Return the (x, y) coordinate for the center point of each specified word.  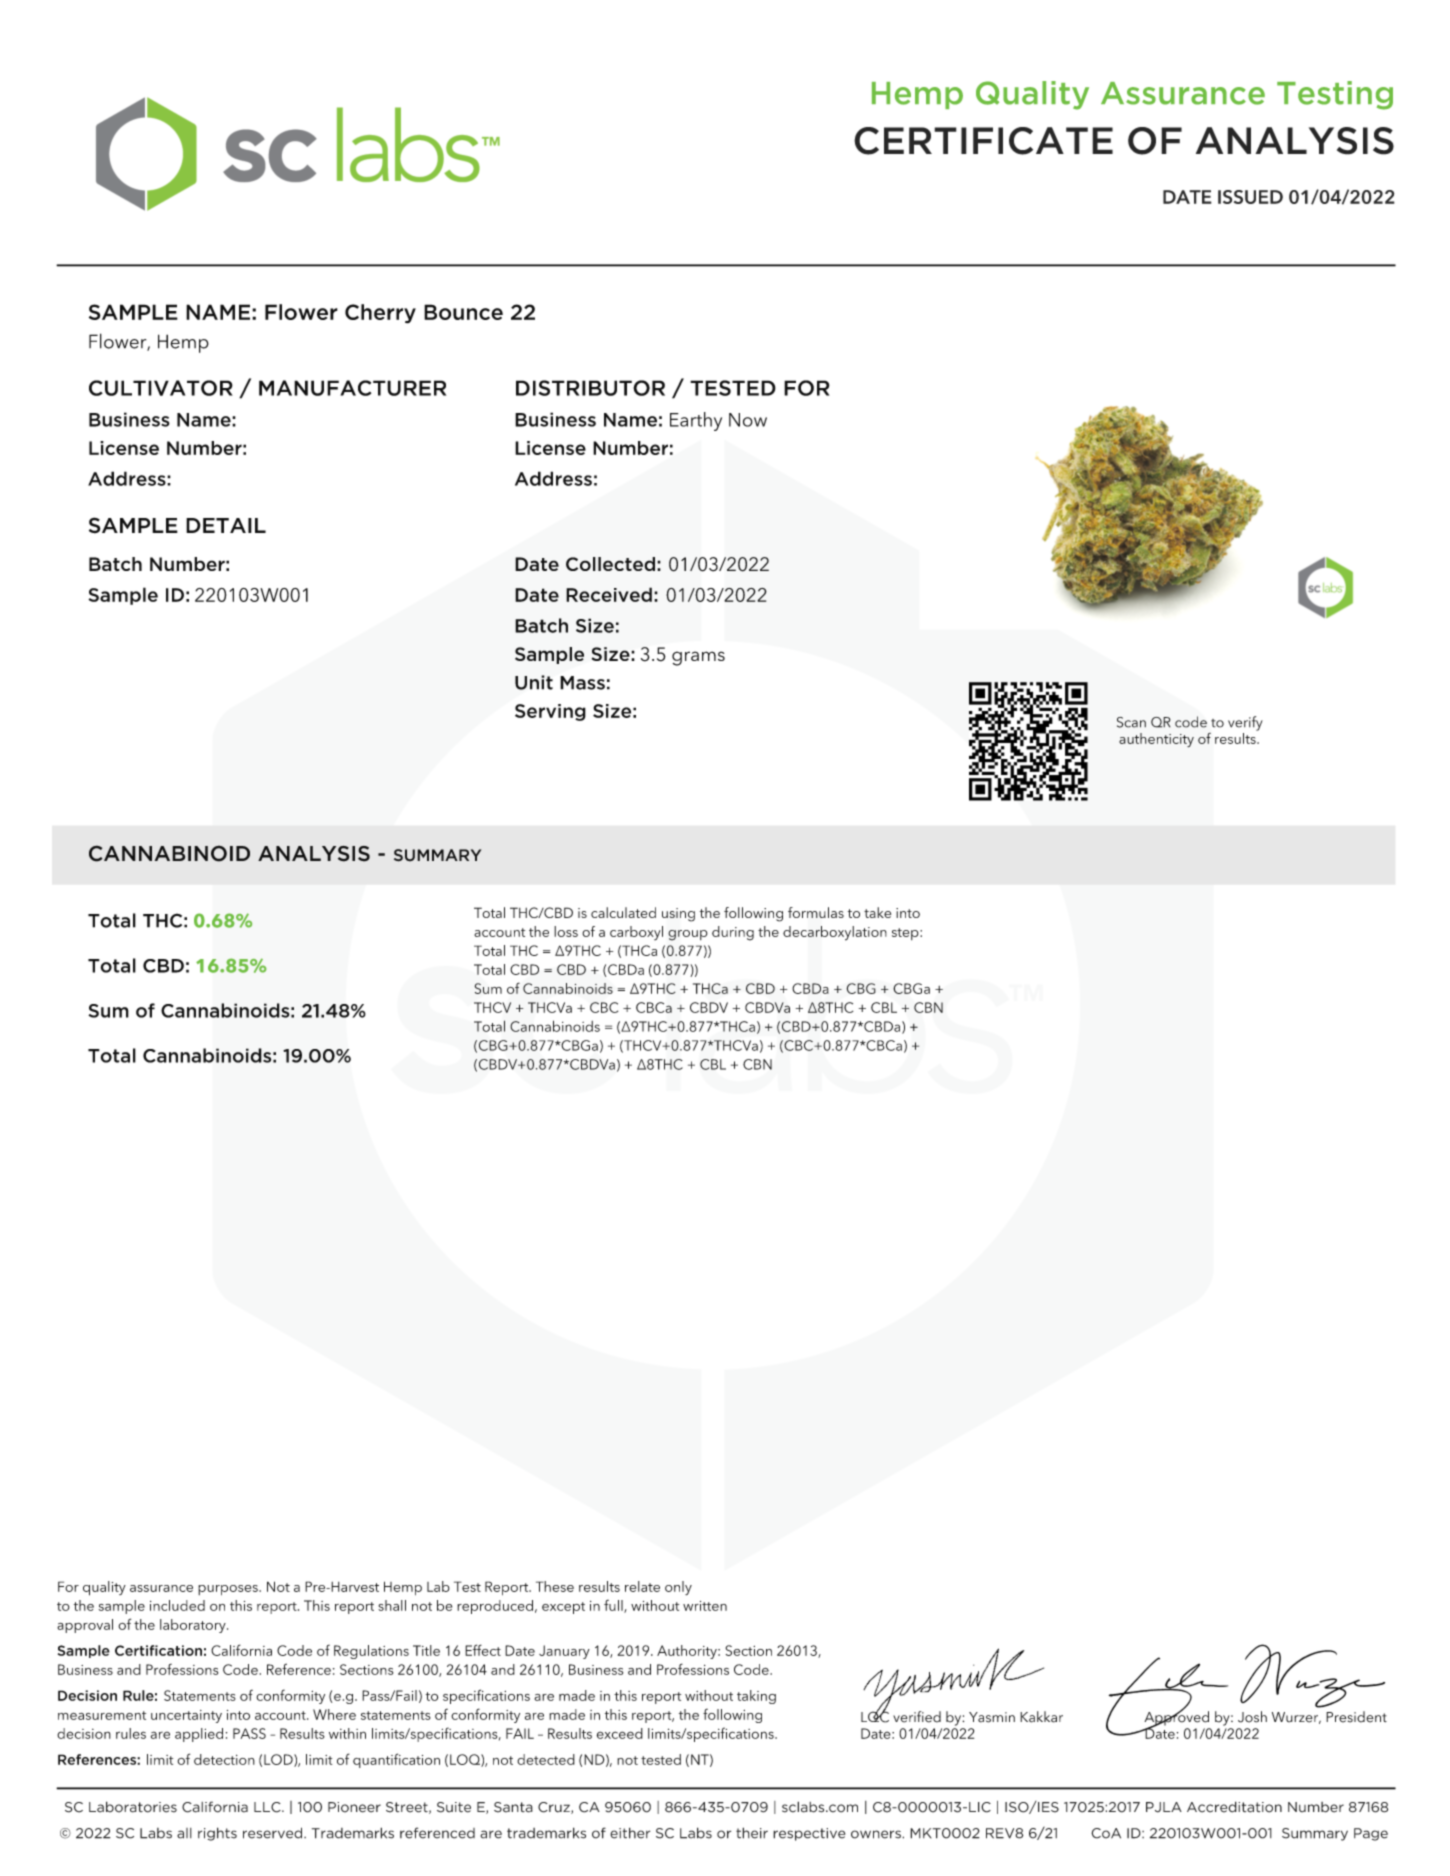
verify (1245, 723)
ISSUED (1250, 197)
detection (224, 1759)
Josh (1252, 1717)
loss (566, 931)
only (678, 1588)
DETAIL (226, 525)
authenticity (1156, 740)
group (688, 935)
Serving (550, 712)
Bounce (463, 312)
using (678, 915)
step (906, 934)
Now (748, 420)
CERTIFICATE (983, 141)
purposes (229, 1590)
